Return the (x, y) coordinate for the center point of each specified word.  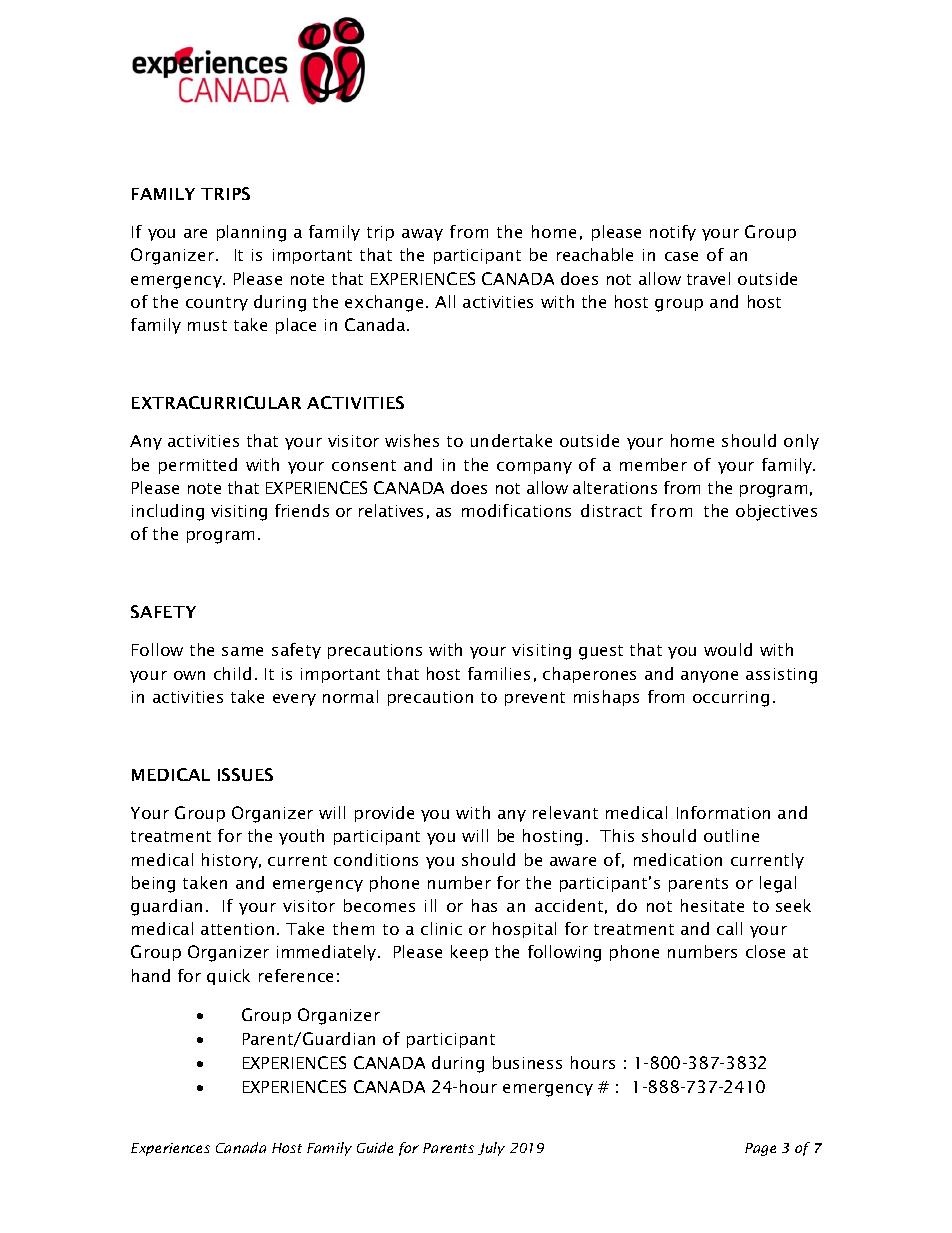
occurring (731, 699)
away (422, 235)
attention (237, 929)
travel (708, 278)
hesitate (712, 905)
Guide (375, 1147)
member (653, 464)
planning (251, 233)
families (499, 673)
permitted (198, 466)
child (232, 673)
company (534, 468)
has (484, 905)
